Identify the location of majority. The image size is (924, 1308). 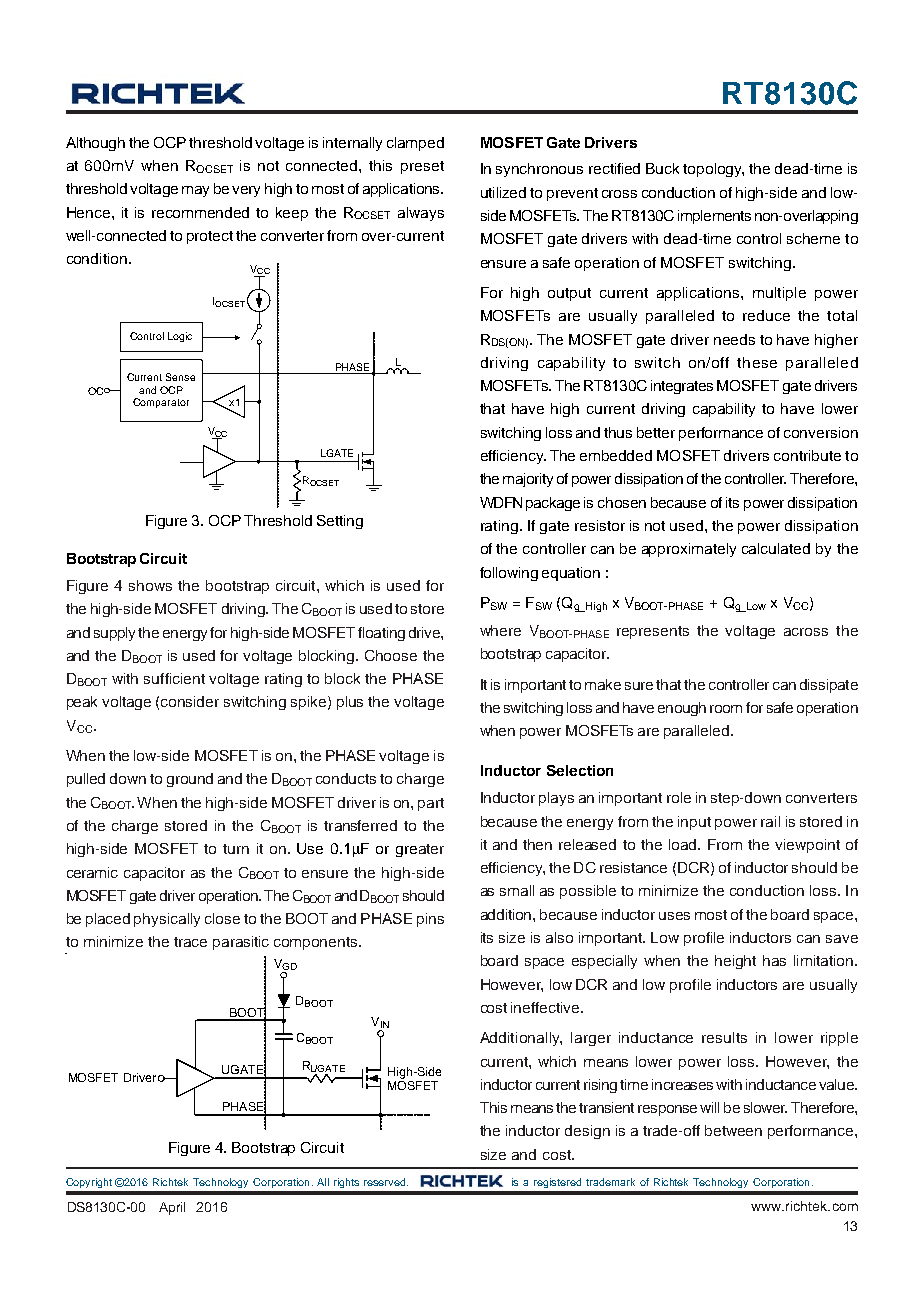
(528, 480).
